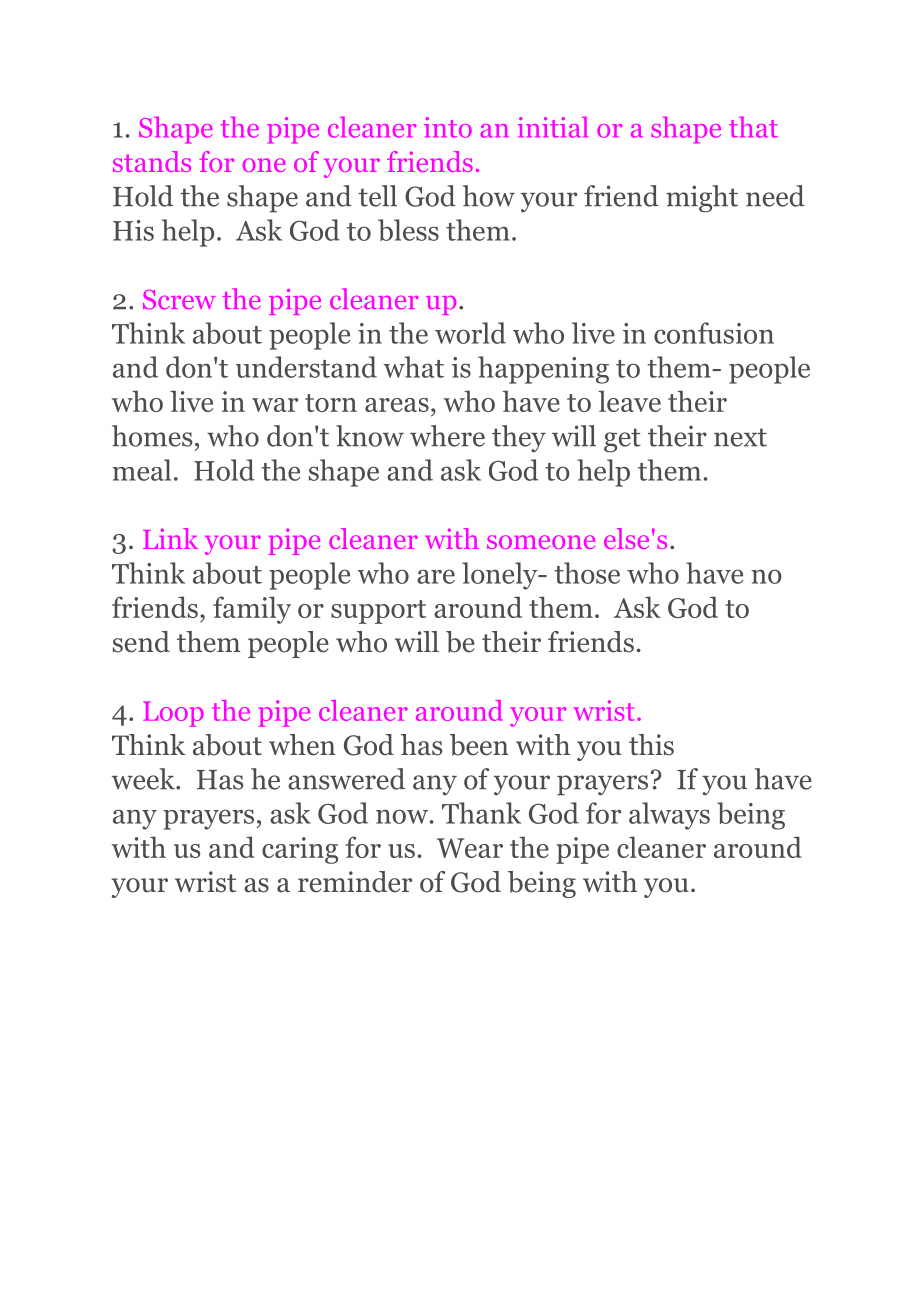 This screenshot has height=1308, width=924. What do you see at coordinates (448, 127) in the screenshot?
I see `into` at bounding box center [448, 127].
